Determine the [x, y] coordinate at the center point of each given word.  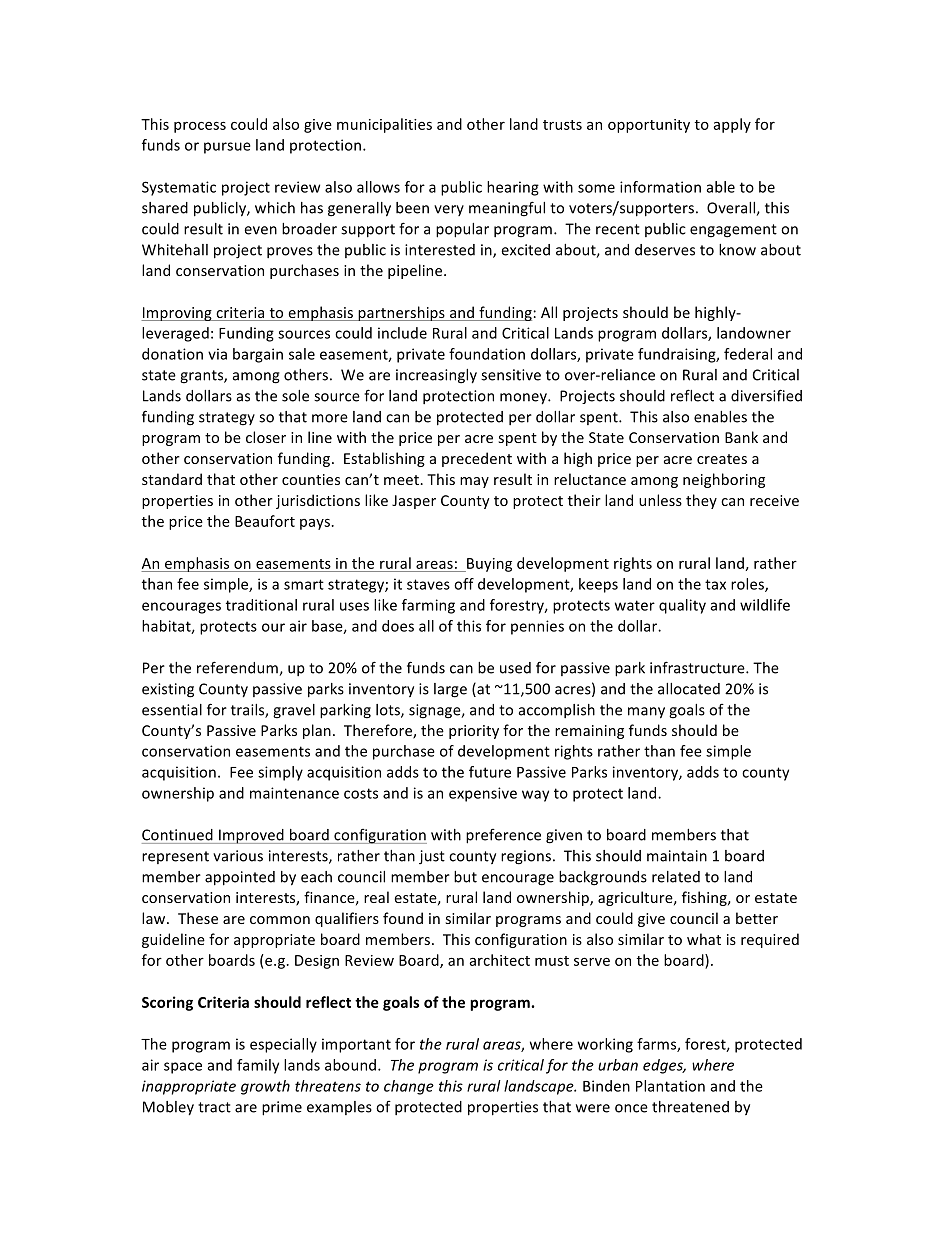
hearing [513, 188]
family [258, 1066]
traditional [261, 605]
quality [682, 606]
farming [428, 606]
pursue [227, 148]
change [409, 1087]
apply [732, 125]
